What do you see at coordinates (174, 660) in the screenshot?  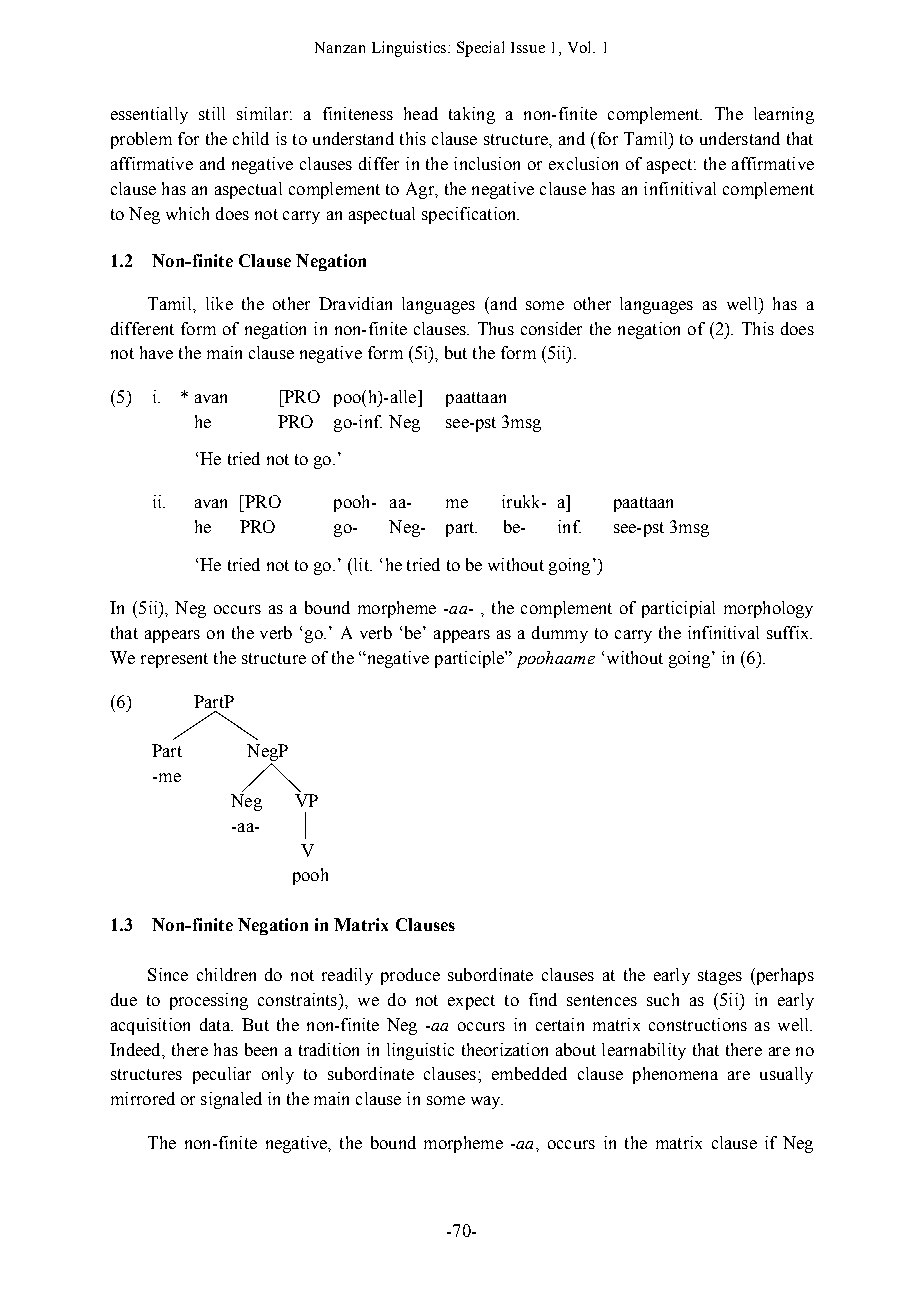 I see `represent` at bounding box center [174, 660].
